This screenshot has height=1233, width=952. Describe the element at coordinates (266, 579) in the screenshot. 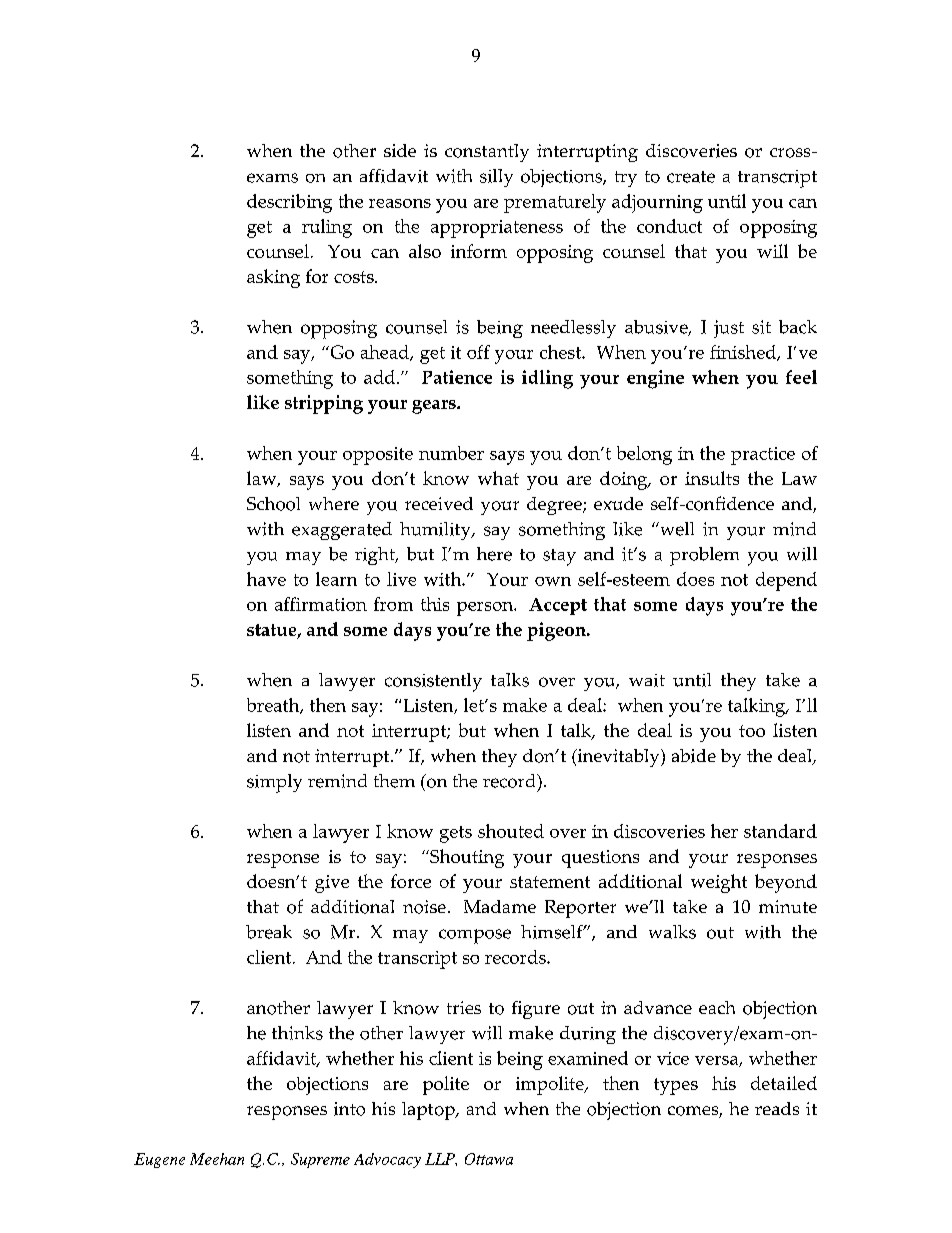

I see `have` at that location.
